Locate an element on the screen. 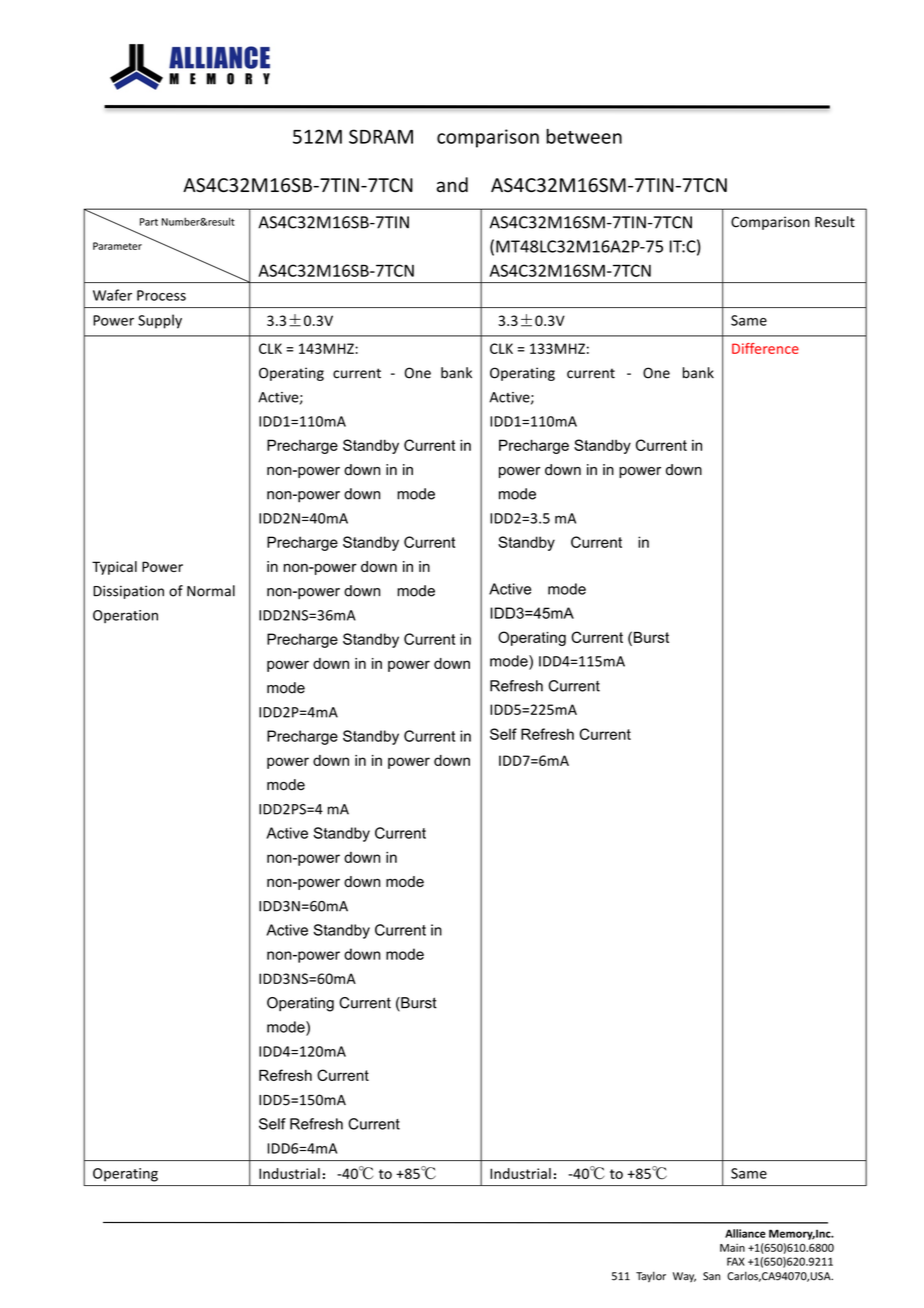 The image size is (924, 1308). Dissipation is located at coordinates (128, 592).
